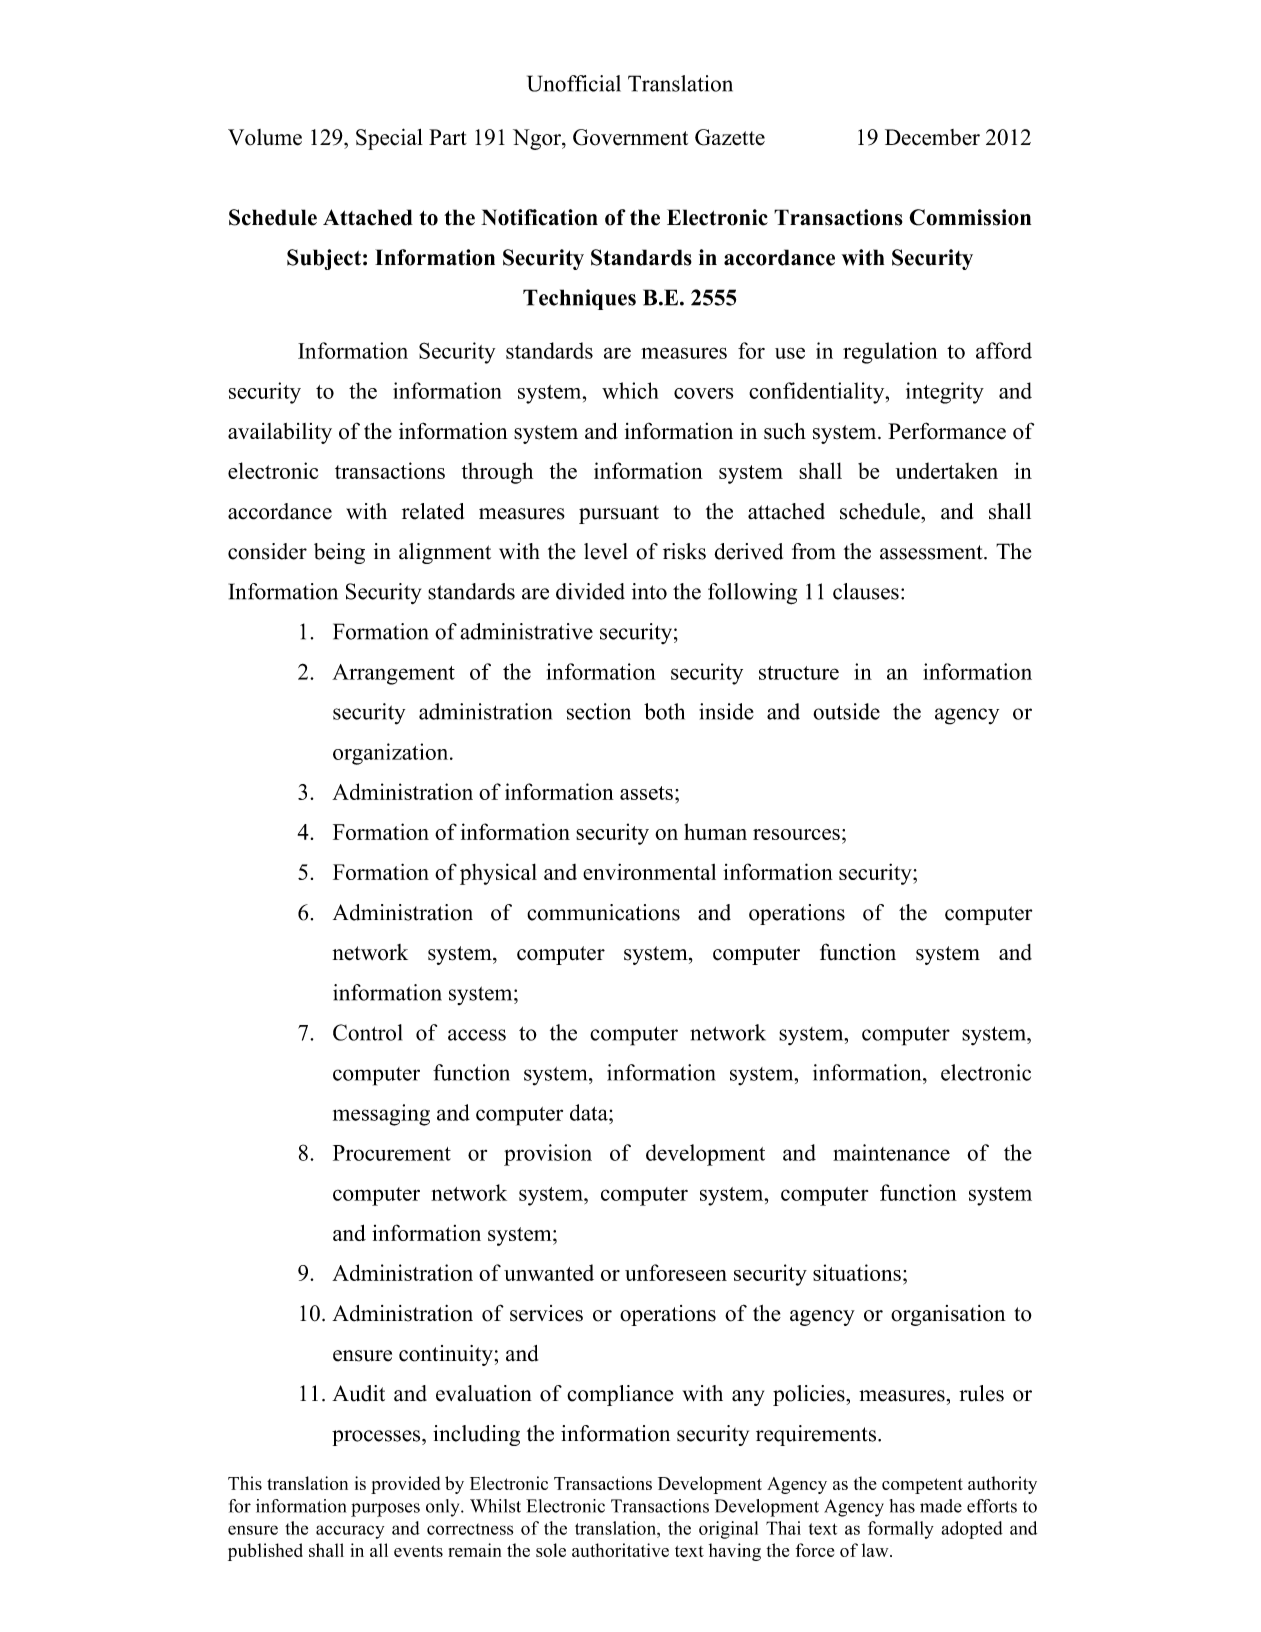 This page has height=1632, width=1261. Describe the element at coordinates (947, 470) in the page. I see `undertaken` at that location.
